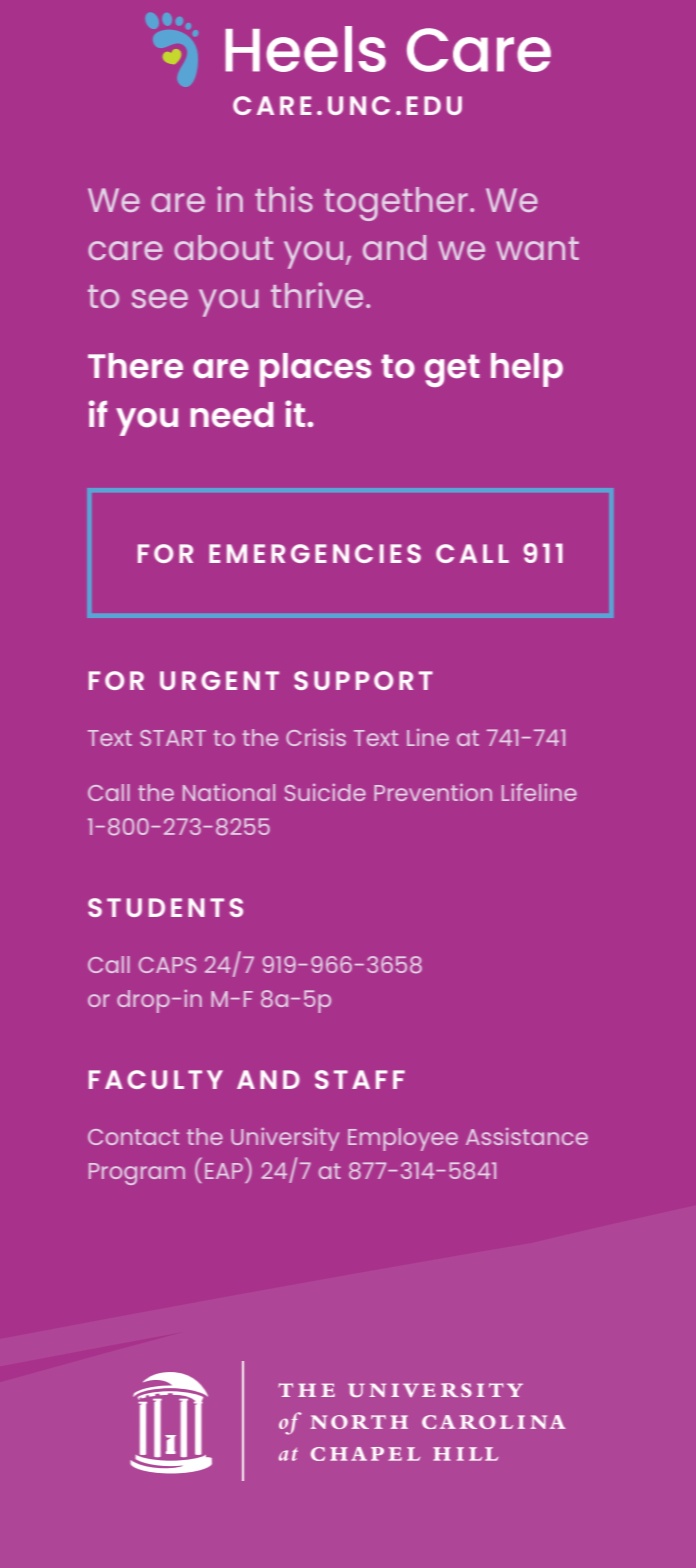 The image size is (696, 1568). What do you see at coordinates (433, 792) in the document?
I see `Prevention` at bounding box center [433, 792].
